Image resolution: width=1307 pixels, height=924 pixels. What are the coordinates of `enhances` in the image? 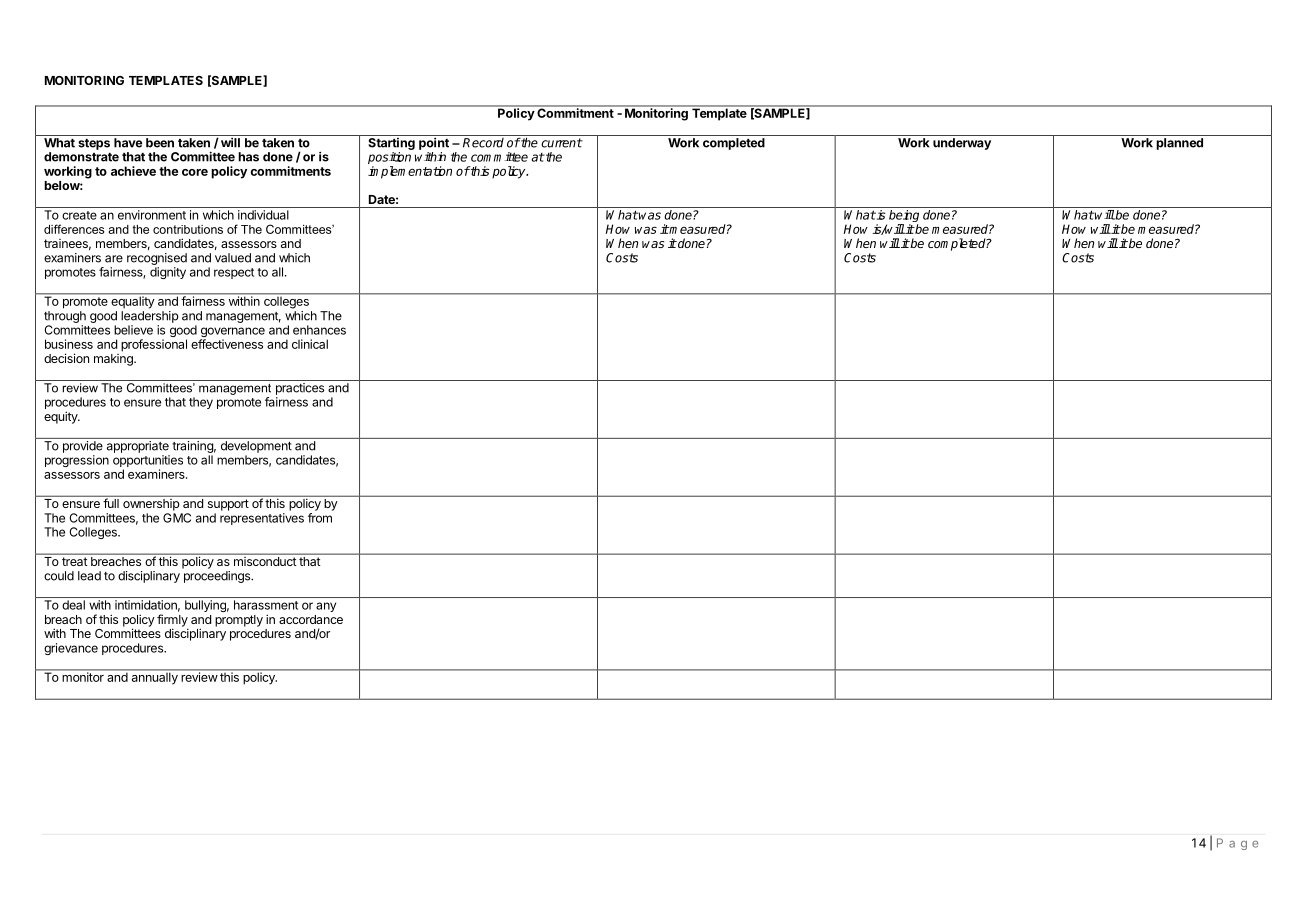 It's located at (319, 330).
